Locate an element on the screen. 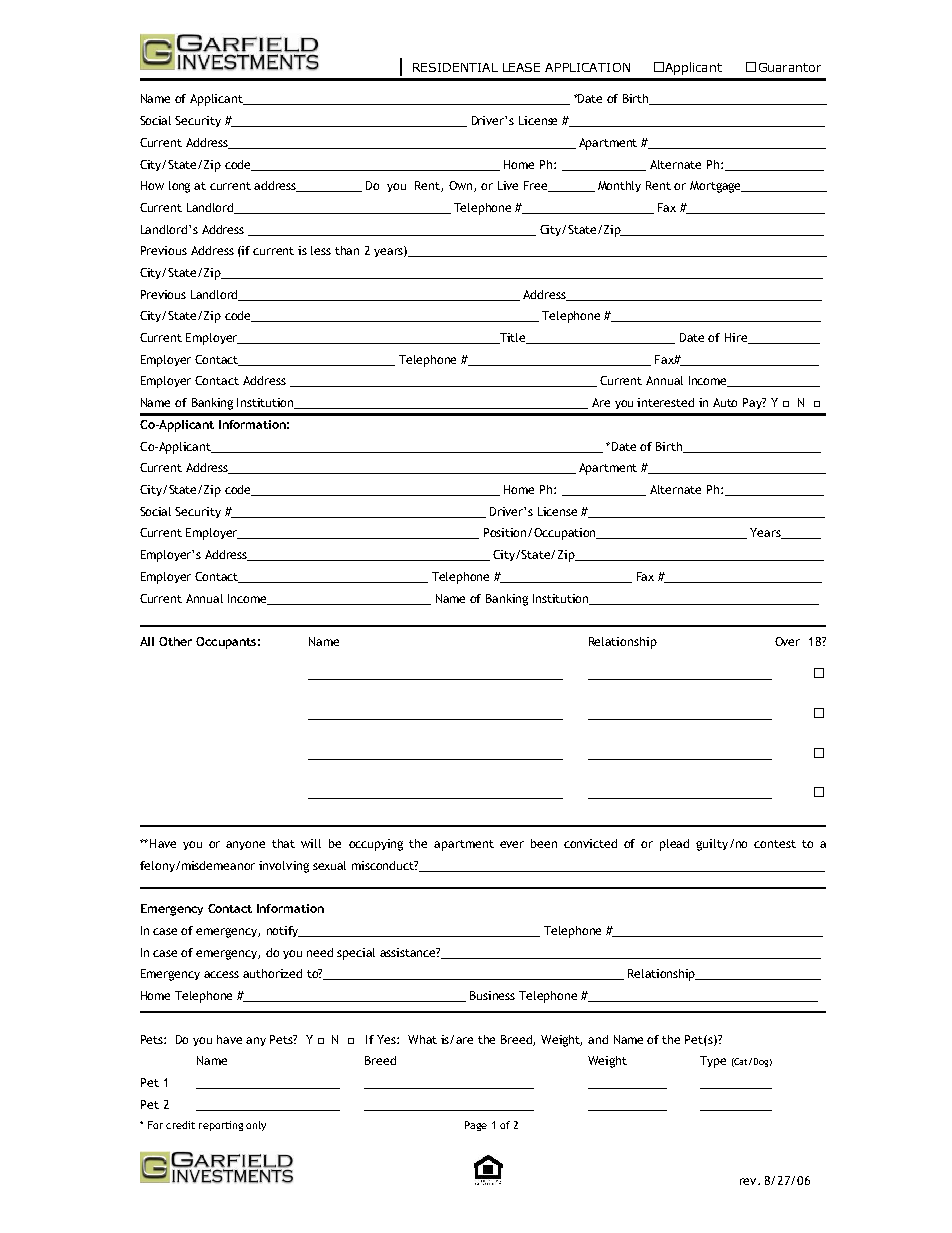 This screenshot has width=952, height=1233. Page is located at coordinates (476, 1126).
